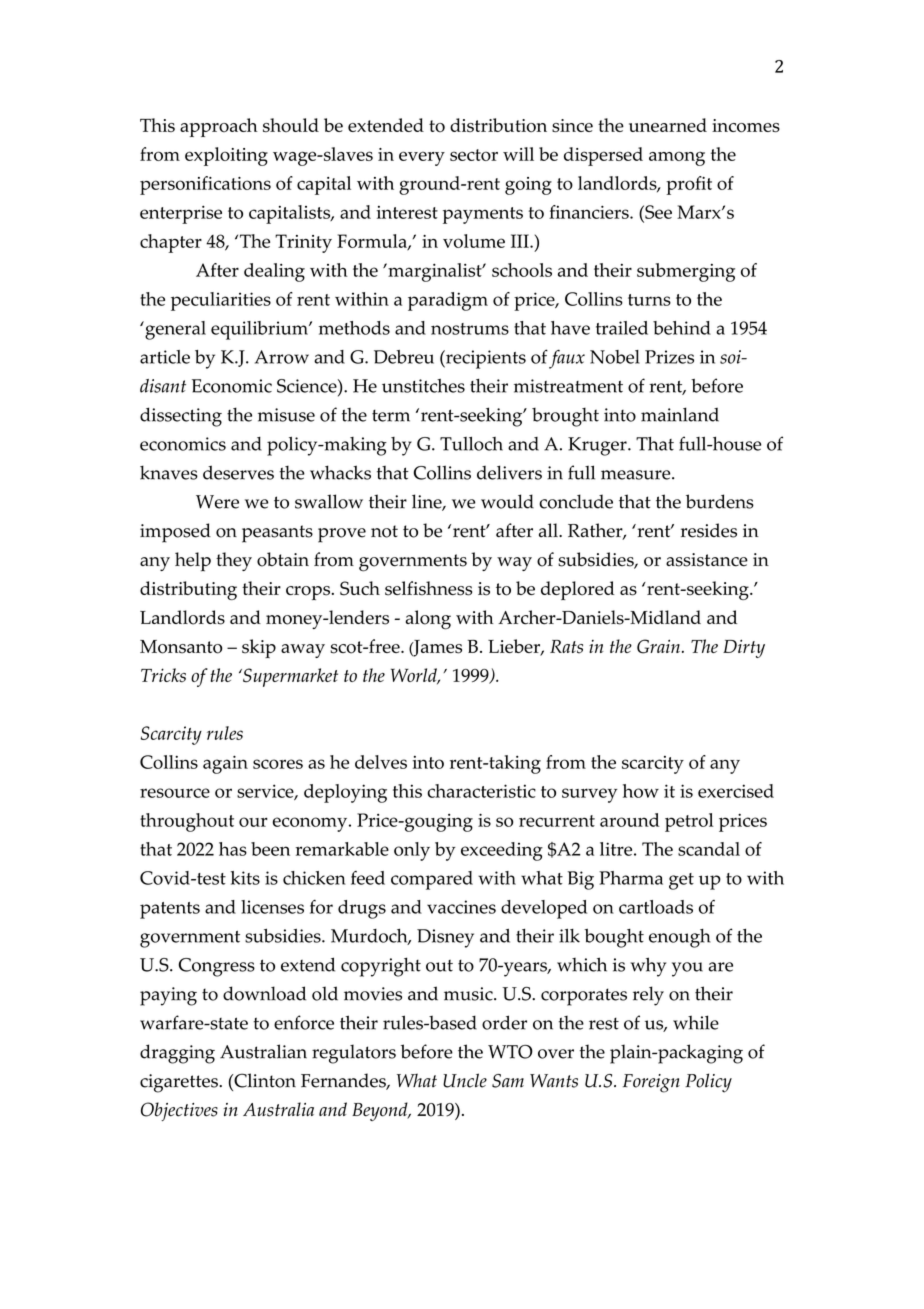  I want to click on paradigm, so click(448, 301).
